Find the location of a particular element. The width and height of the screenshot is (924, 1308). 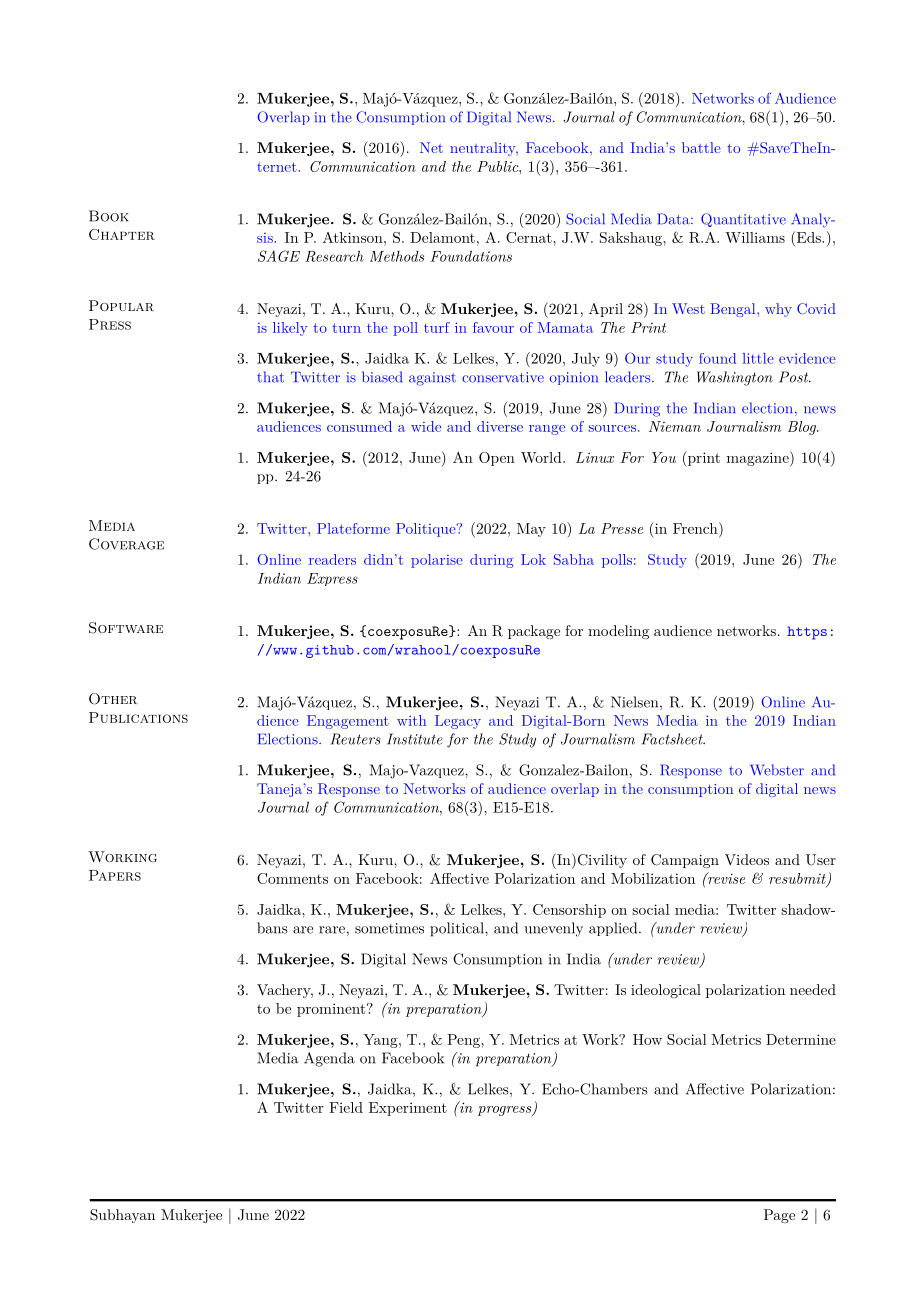

ideological is located at coordinates (666, 991).
